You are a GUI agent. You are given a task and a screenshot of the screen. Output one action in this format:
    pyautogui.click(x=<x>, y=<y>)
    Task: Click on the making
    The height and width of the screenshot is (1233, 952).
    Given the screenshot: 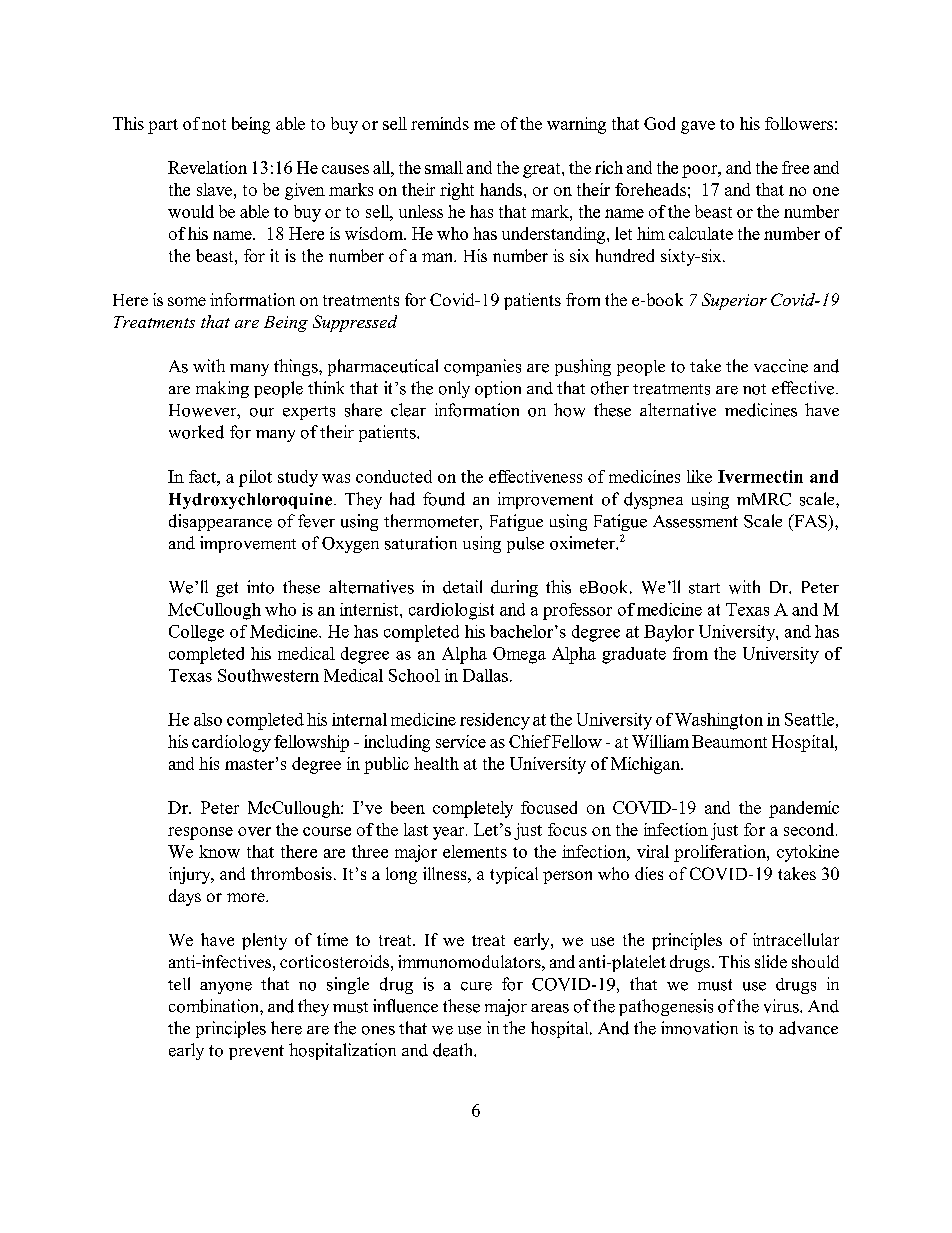 What is the action you would take?
    pyautogui.click(x=222, y=389)
